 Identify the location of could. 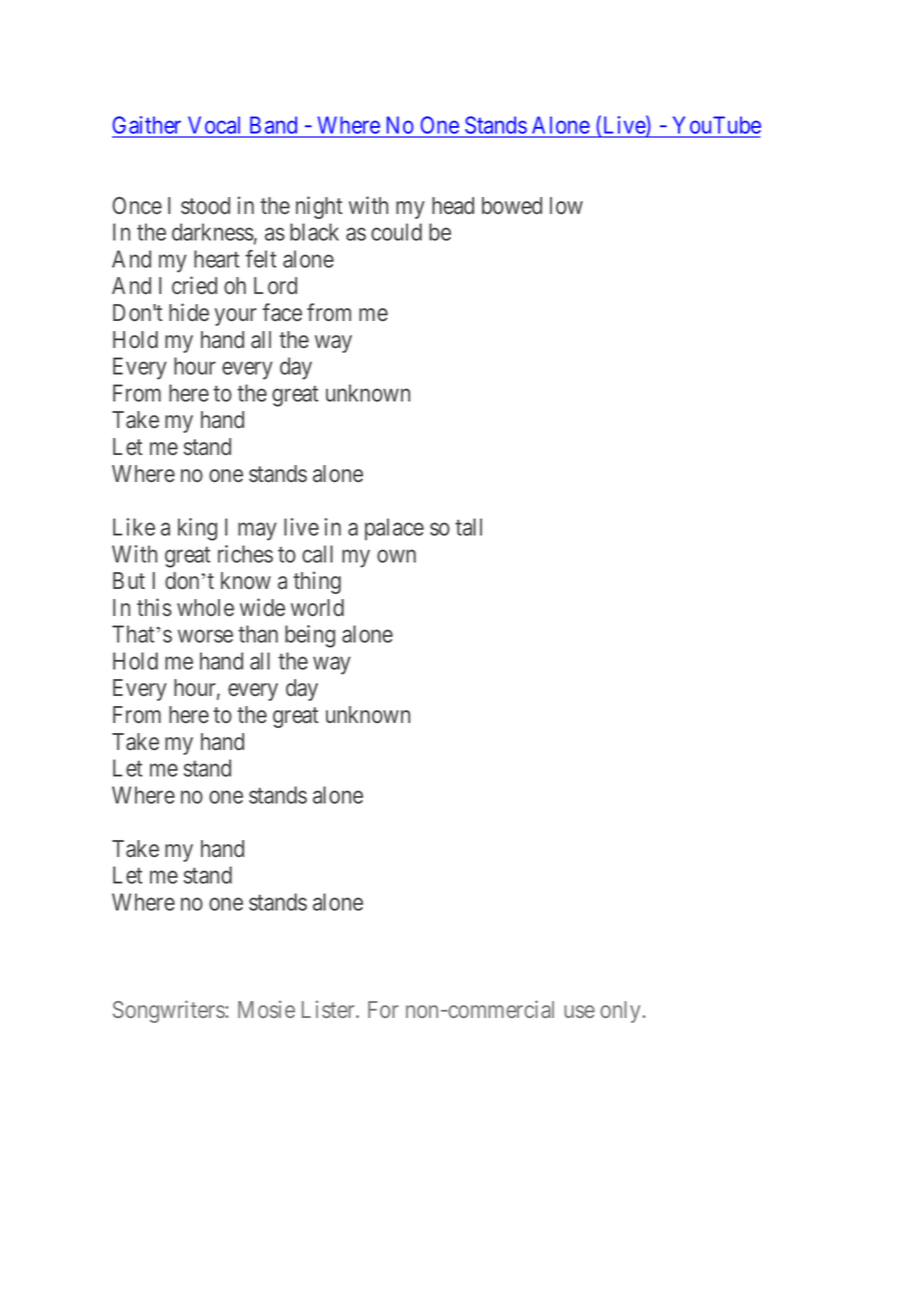
(396, 232).
